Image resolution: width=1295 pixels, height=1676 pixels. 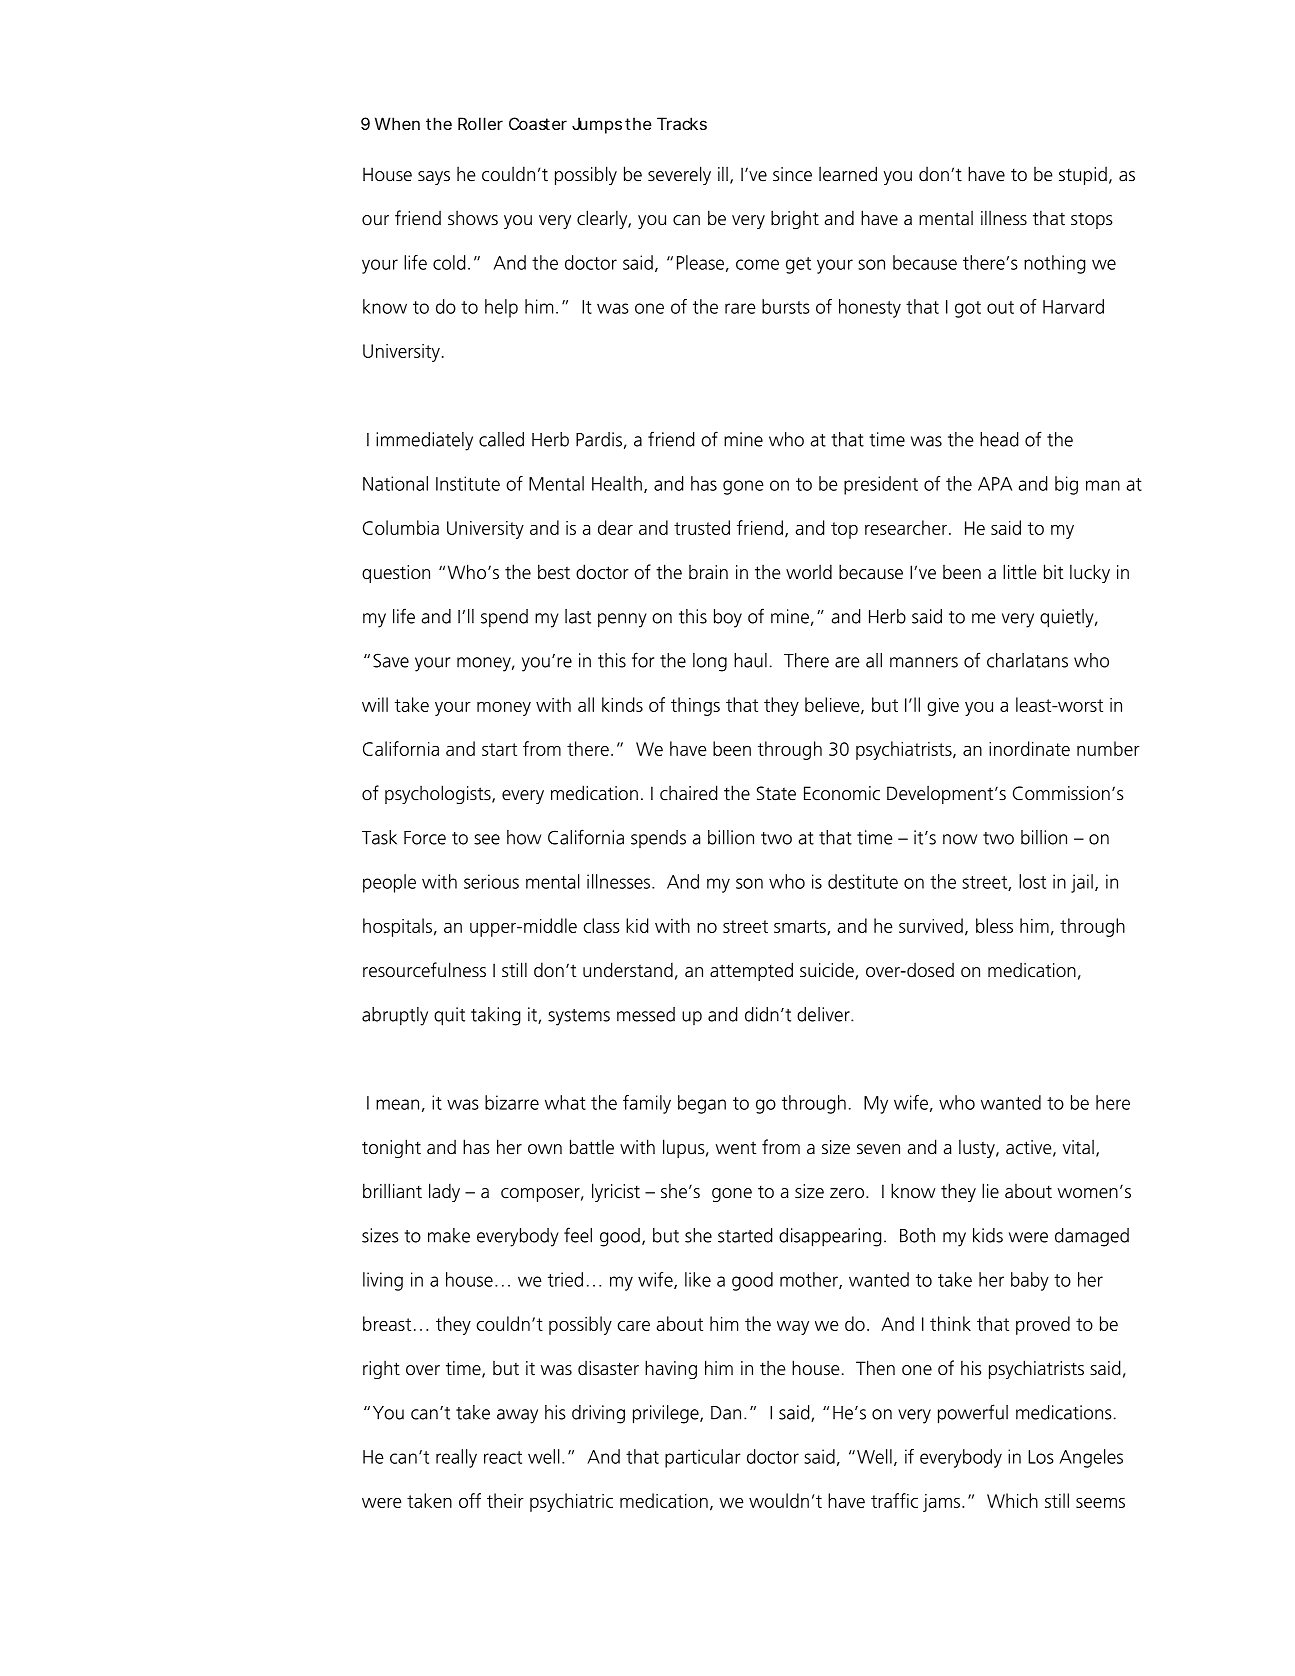 What do you see at coordinates (994, 925) in the document?
I see `bless` at bounding box center [994, 925].
